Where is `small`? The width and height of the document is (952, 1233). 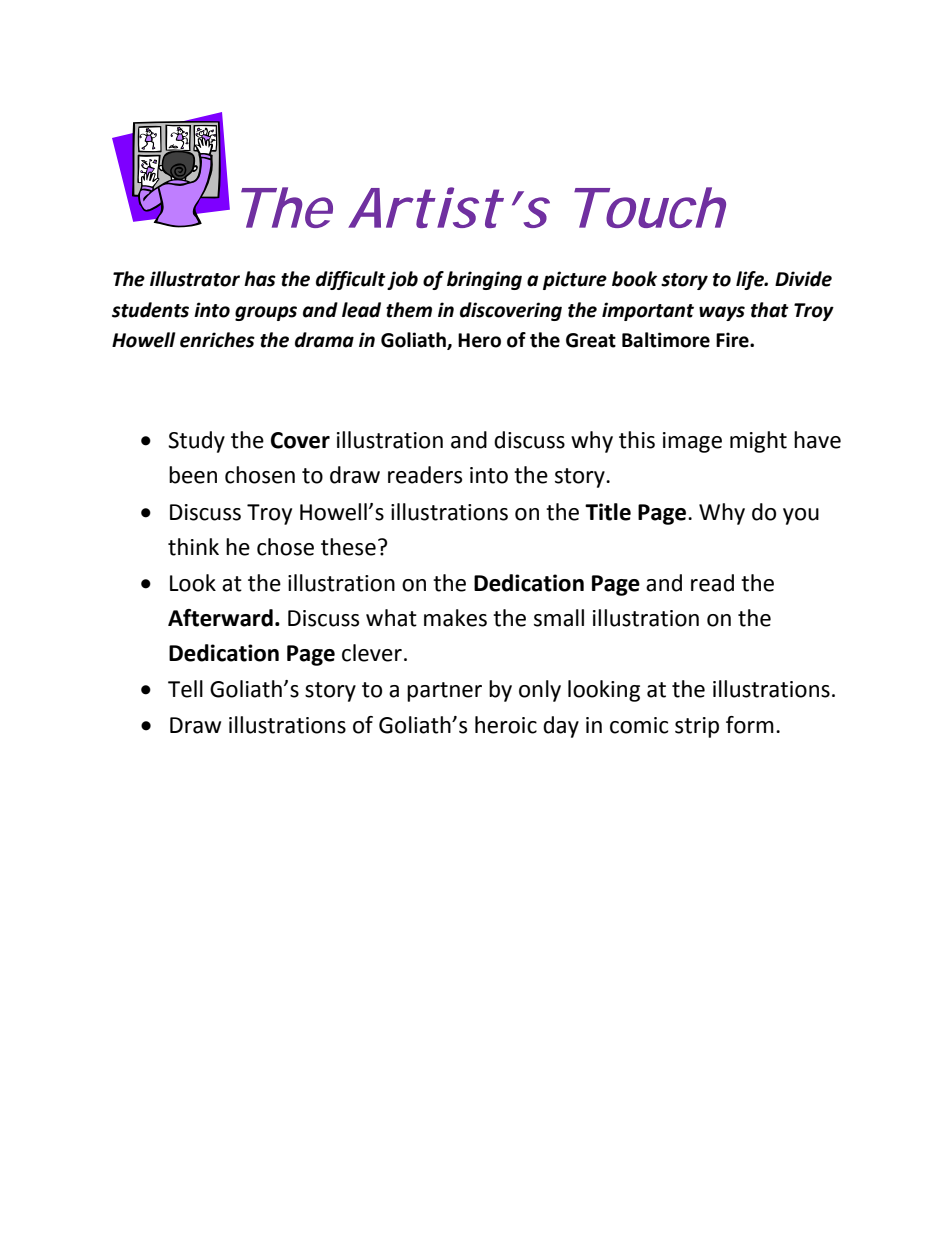
small is located at coordinates (559, 618).
